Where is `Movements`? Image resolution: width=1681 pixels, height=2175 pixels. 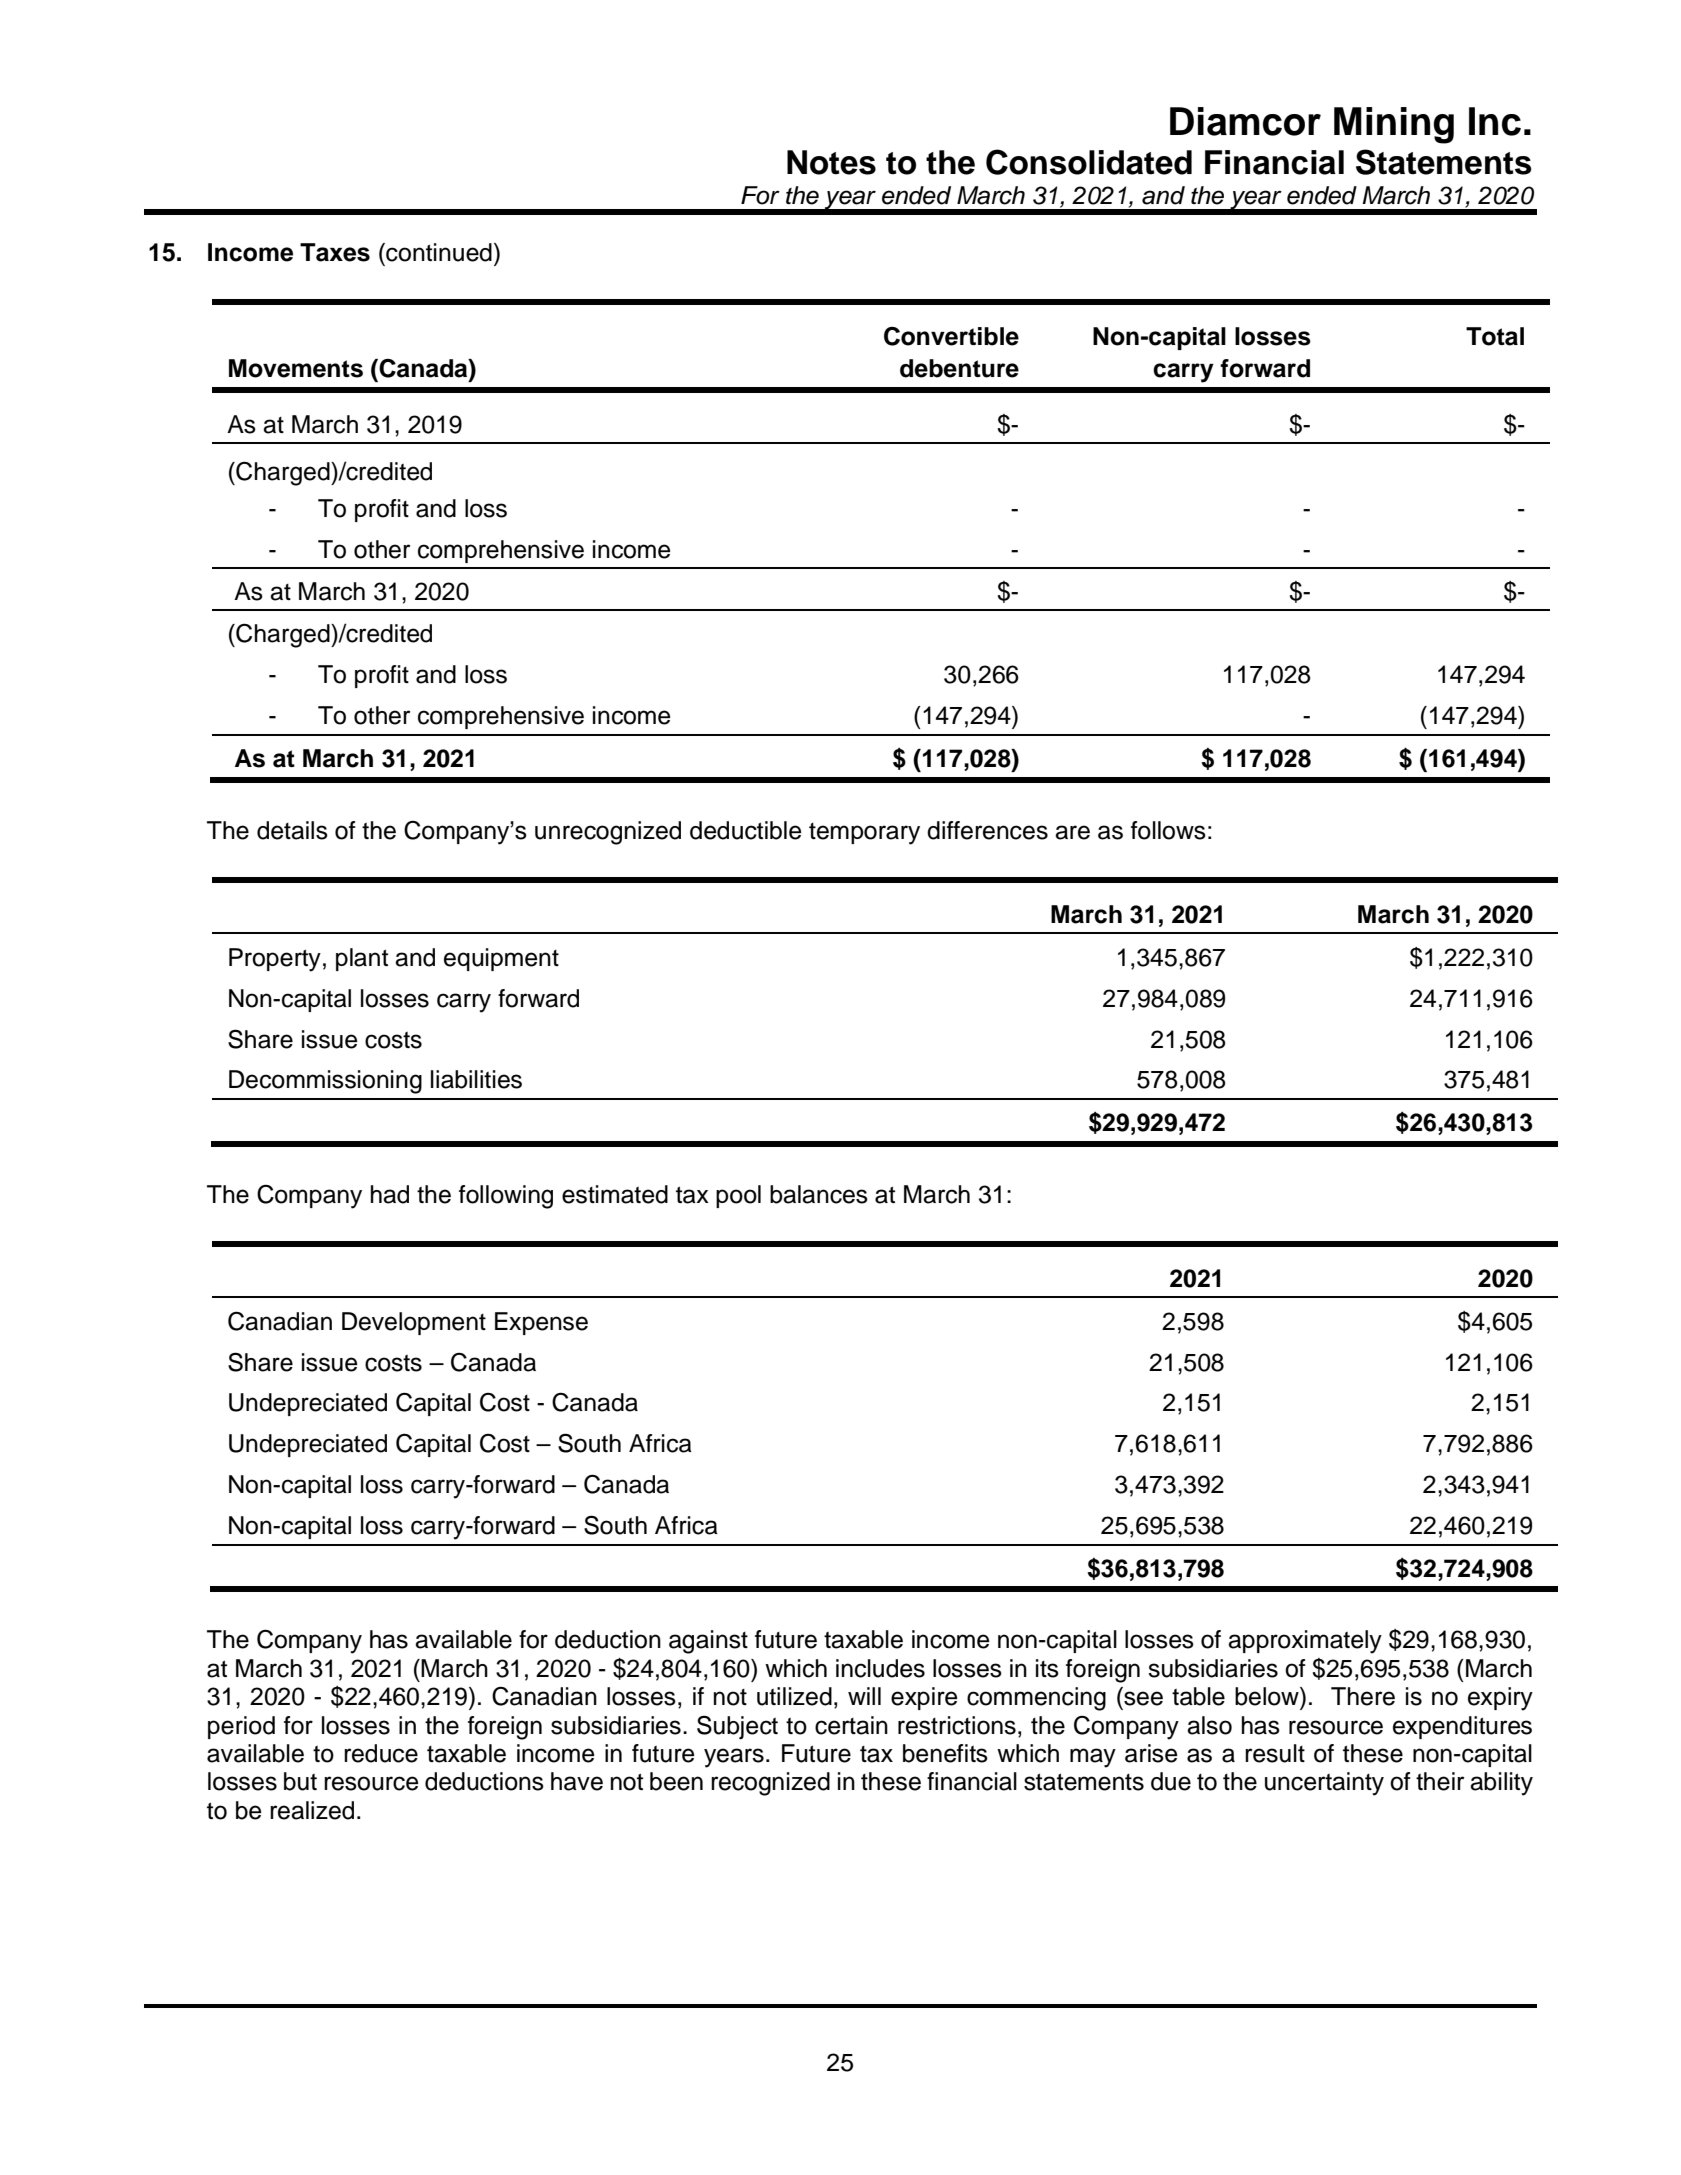 Movements is located at coordinates (296, 368).
